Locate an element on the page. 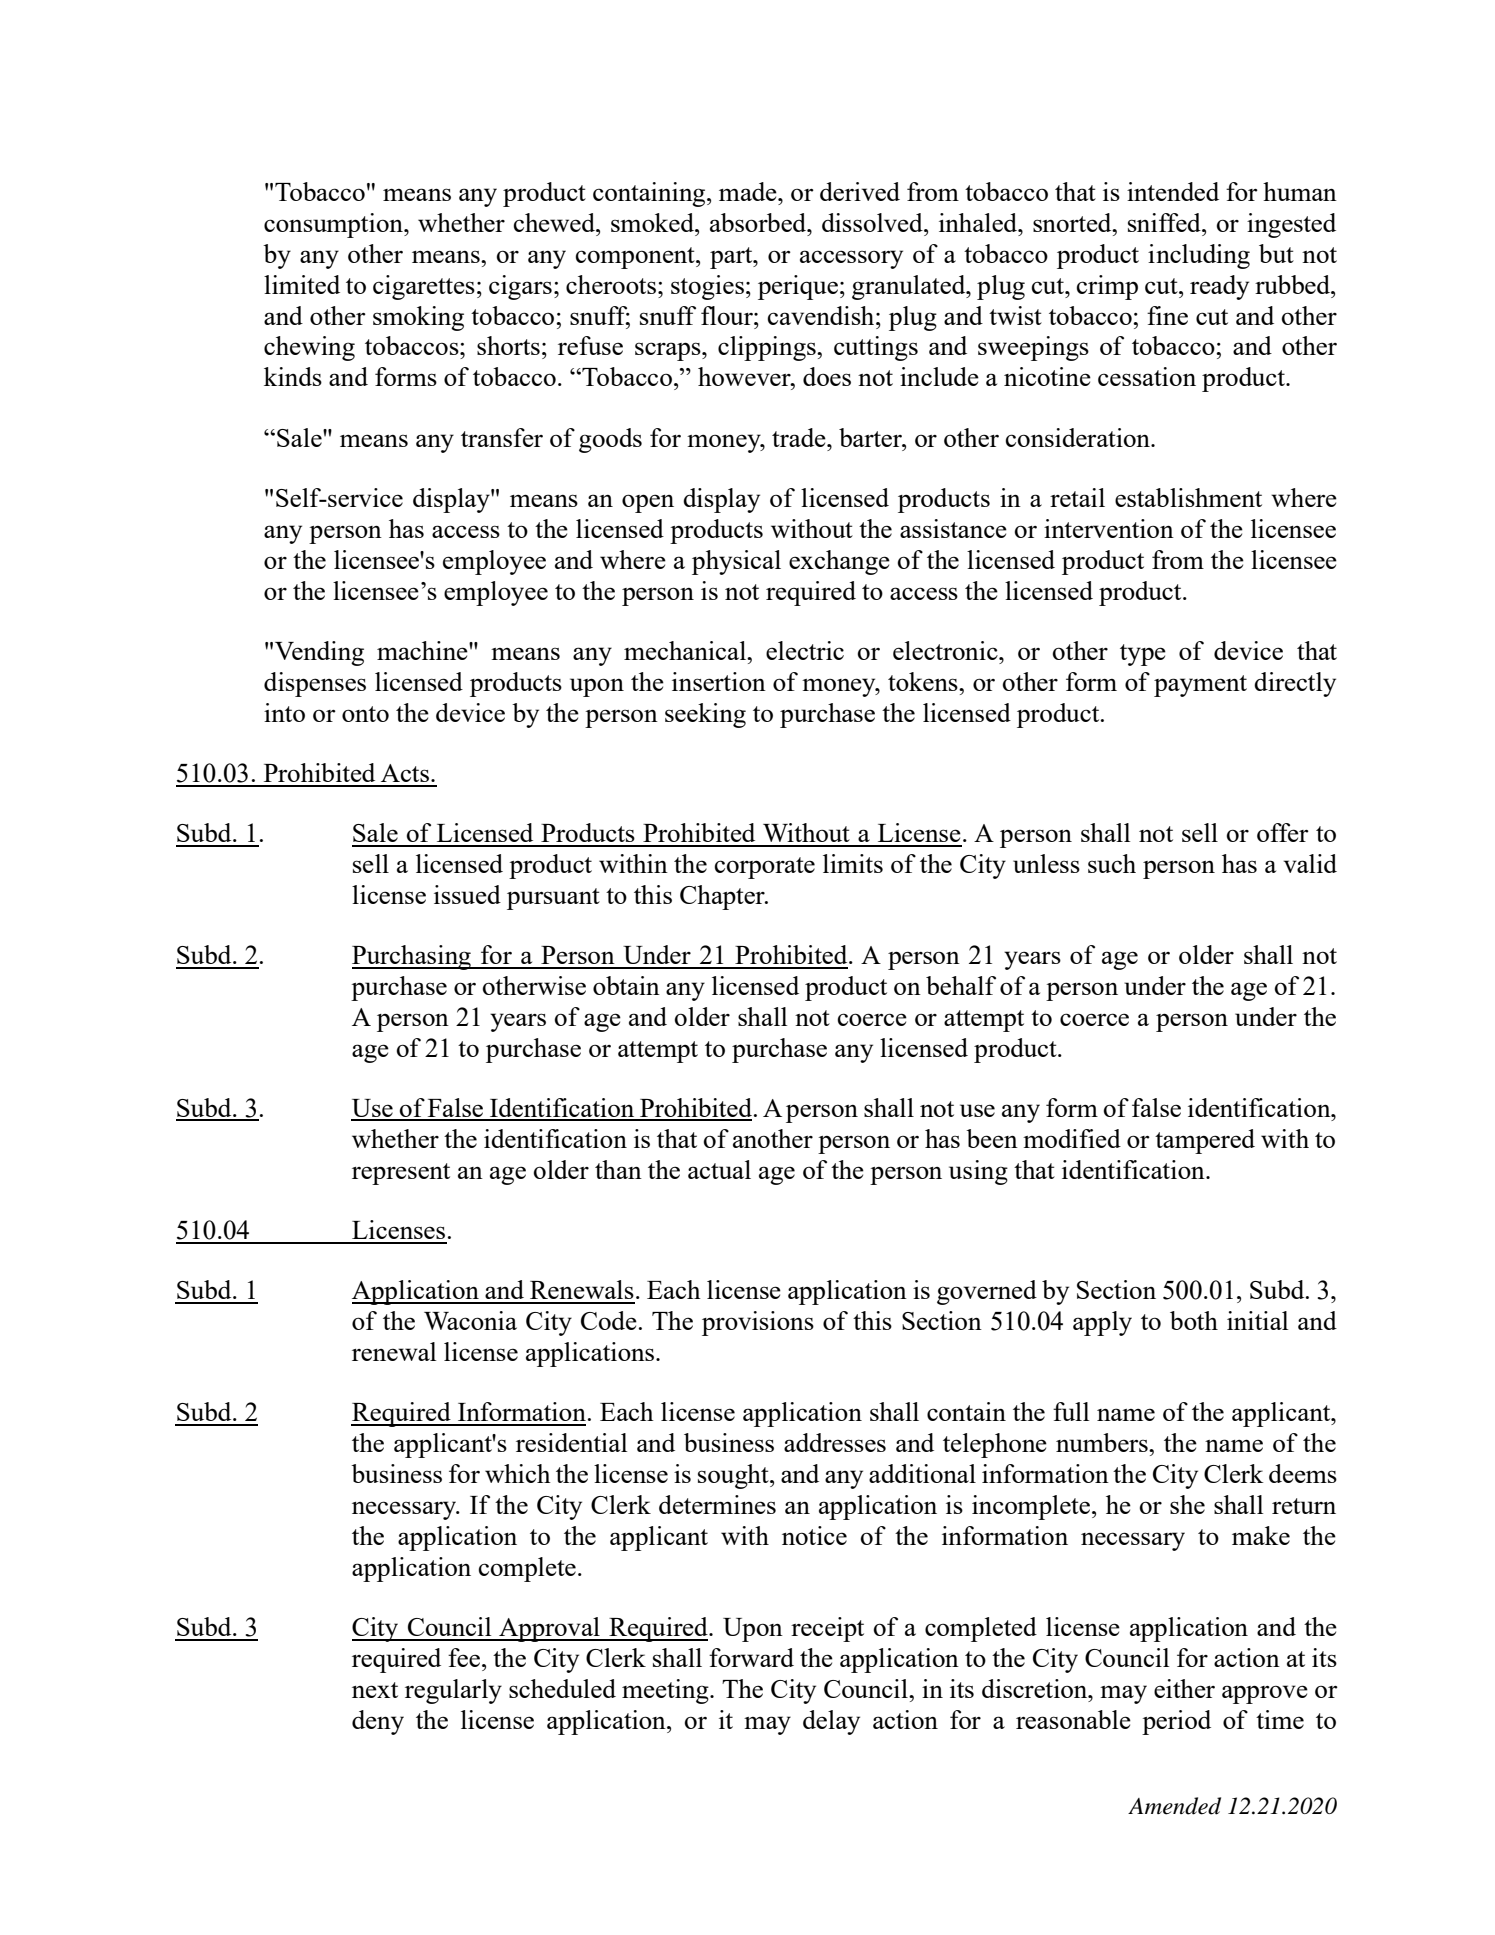 Image resolution: width=1495 pixels, height=1935 pixels. exchange is located at coordinates (839, 562).
